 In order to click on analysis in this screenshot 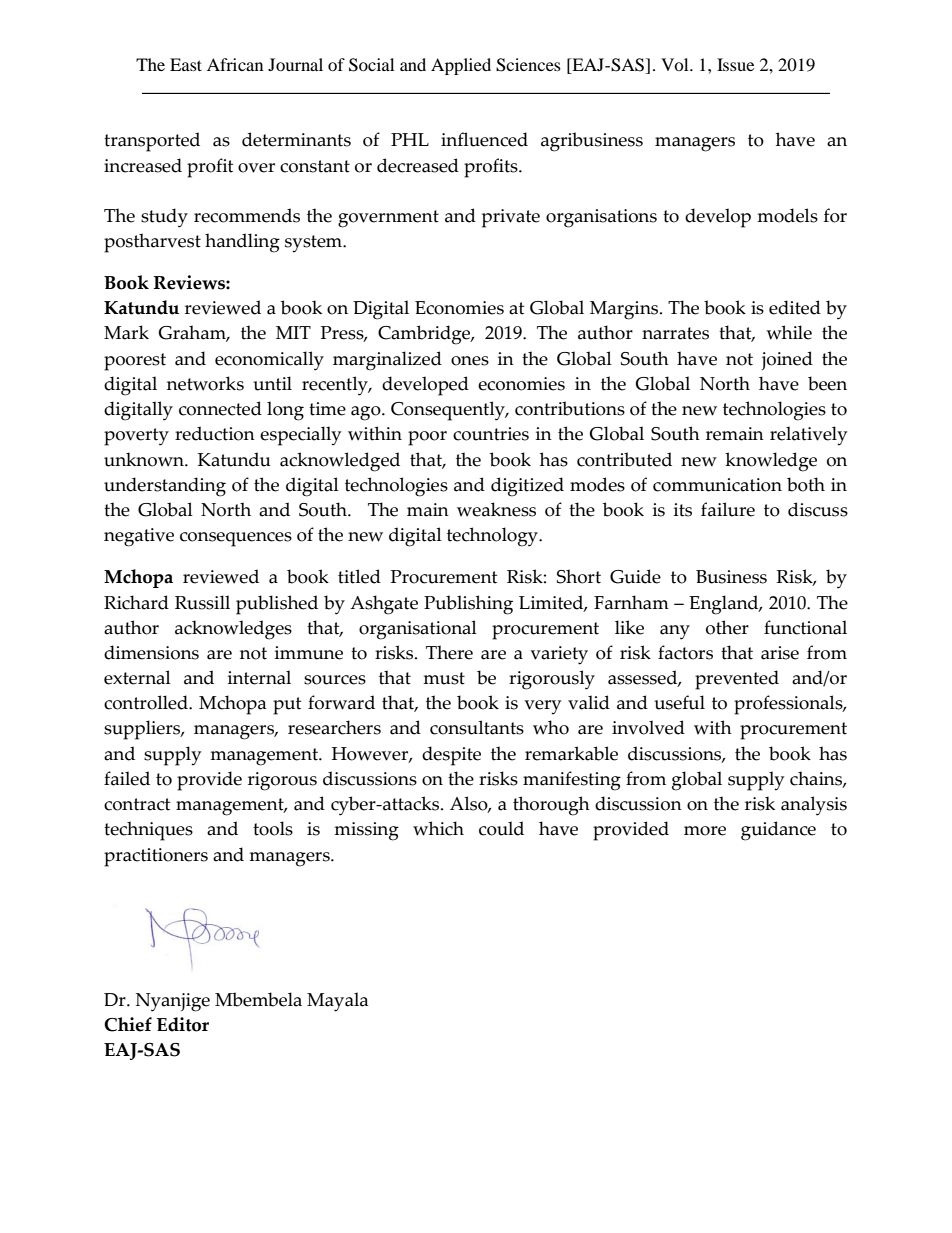, I will do `click(814, 806)`.
